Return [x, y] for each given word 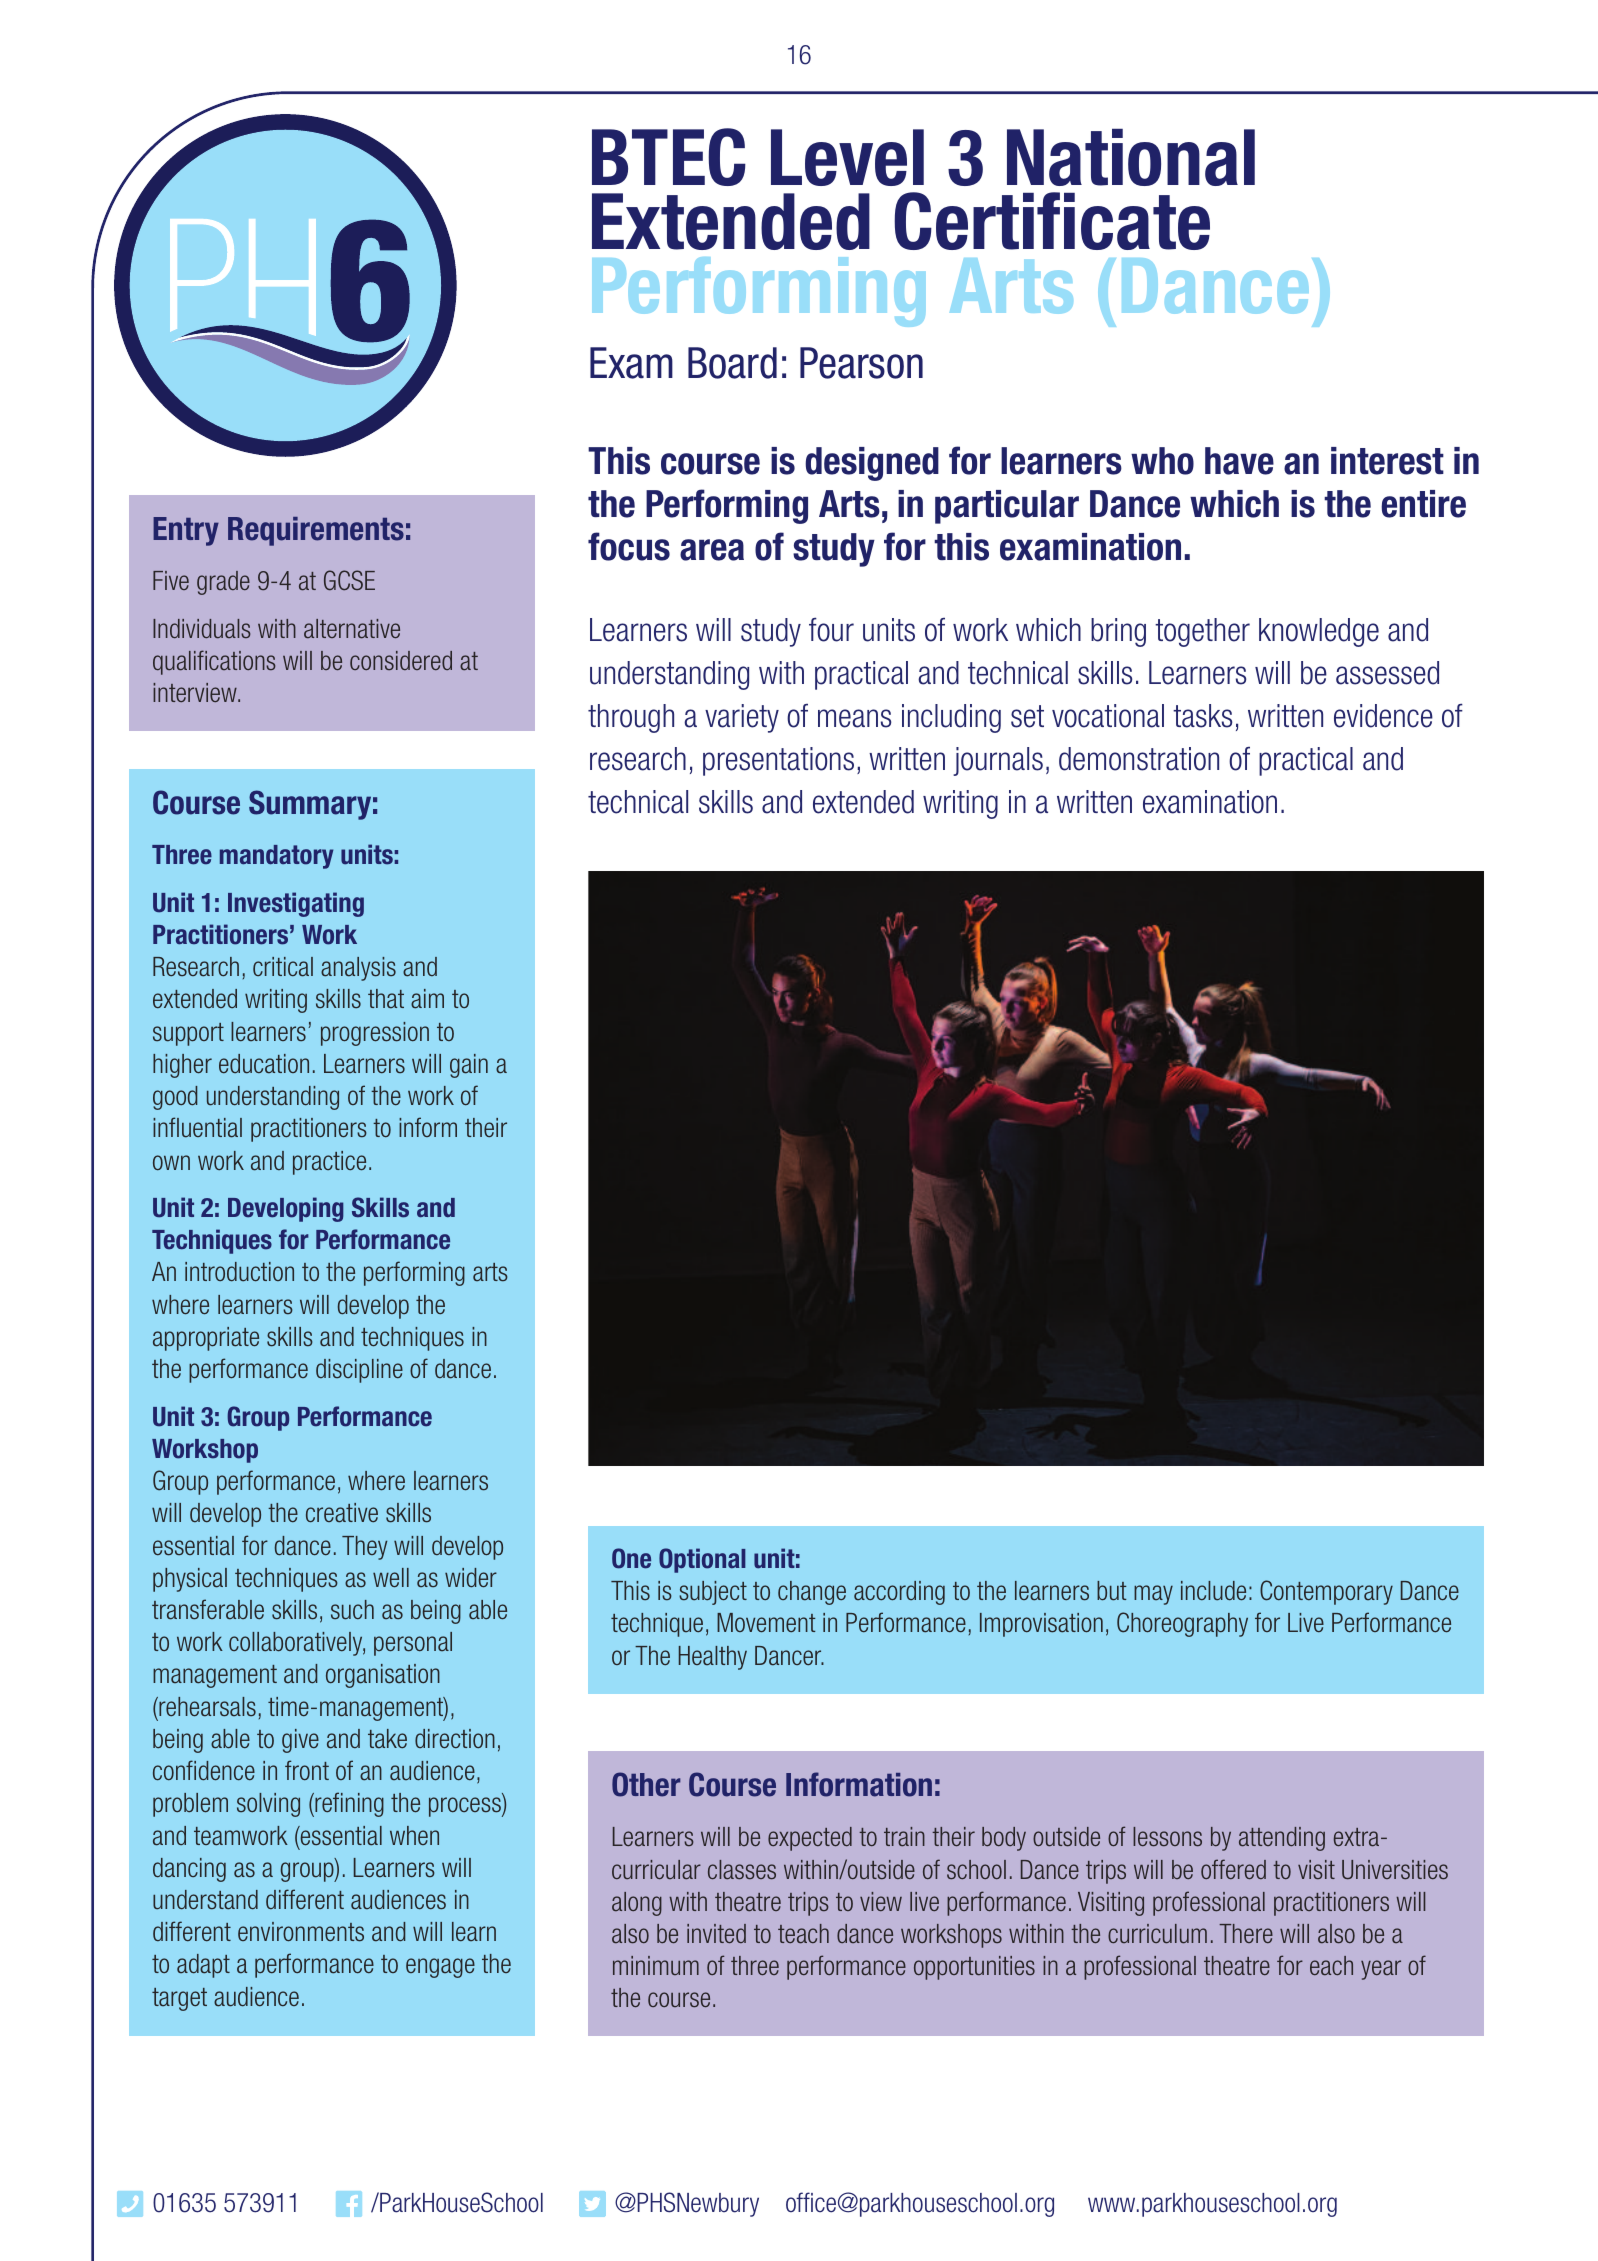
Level [847, 157]
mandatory [276, 857]
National [1131, 157]
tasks [1202, 716]
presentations [778, 761]
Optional [702, 1560]
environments [301, 1932]
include [1213, 1591]
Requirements [316, 531]
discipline [359, 1371]
